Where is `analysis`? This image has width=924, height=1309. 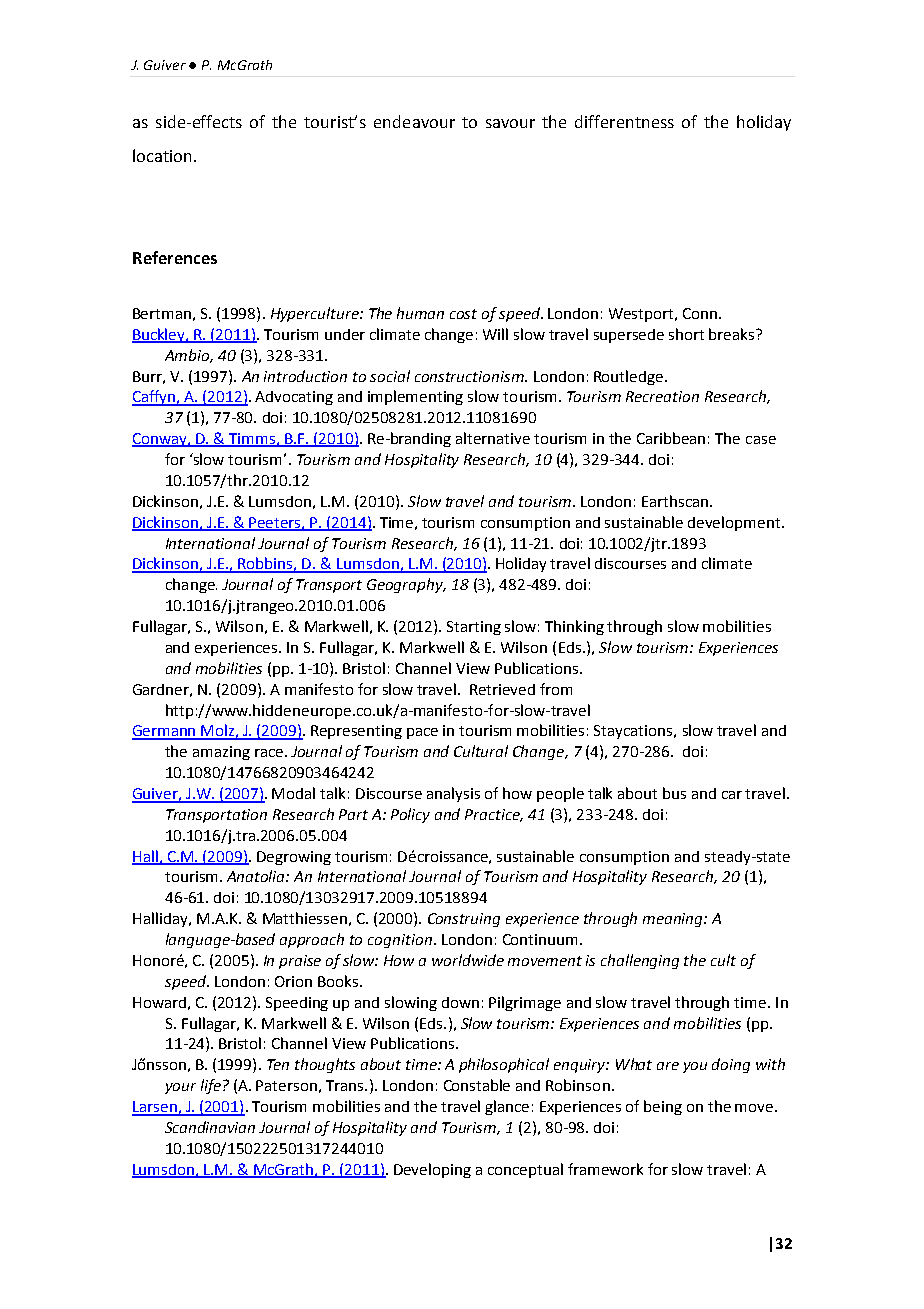
analysis is located at coordinates (453, 794).
